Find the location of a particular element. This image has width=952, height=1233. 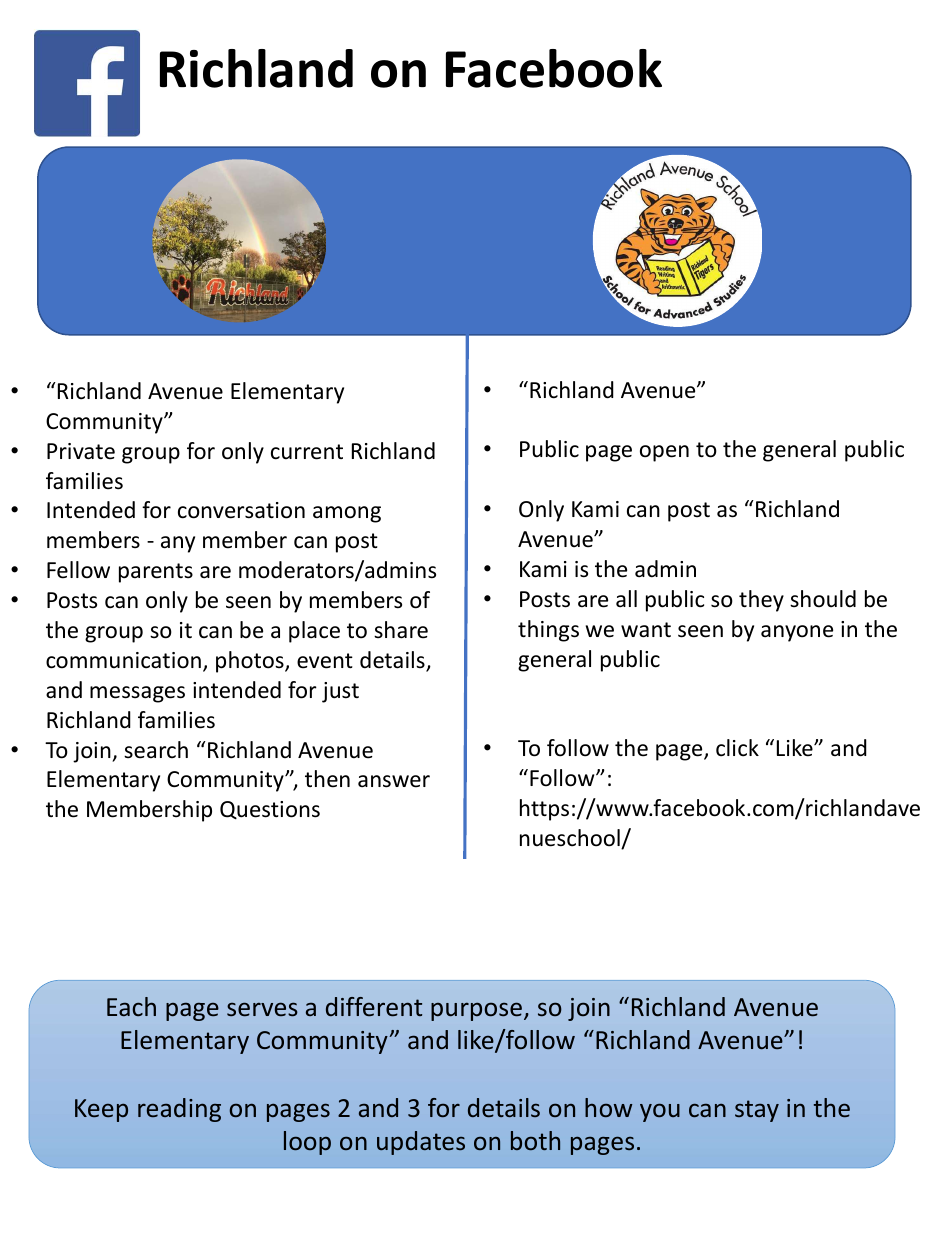

click is located at coordinates (737, 748).
